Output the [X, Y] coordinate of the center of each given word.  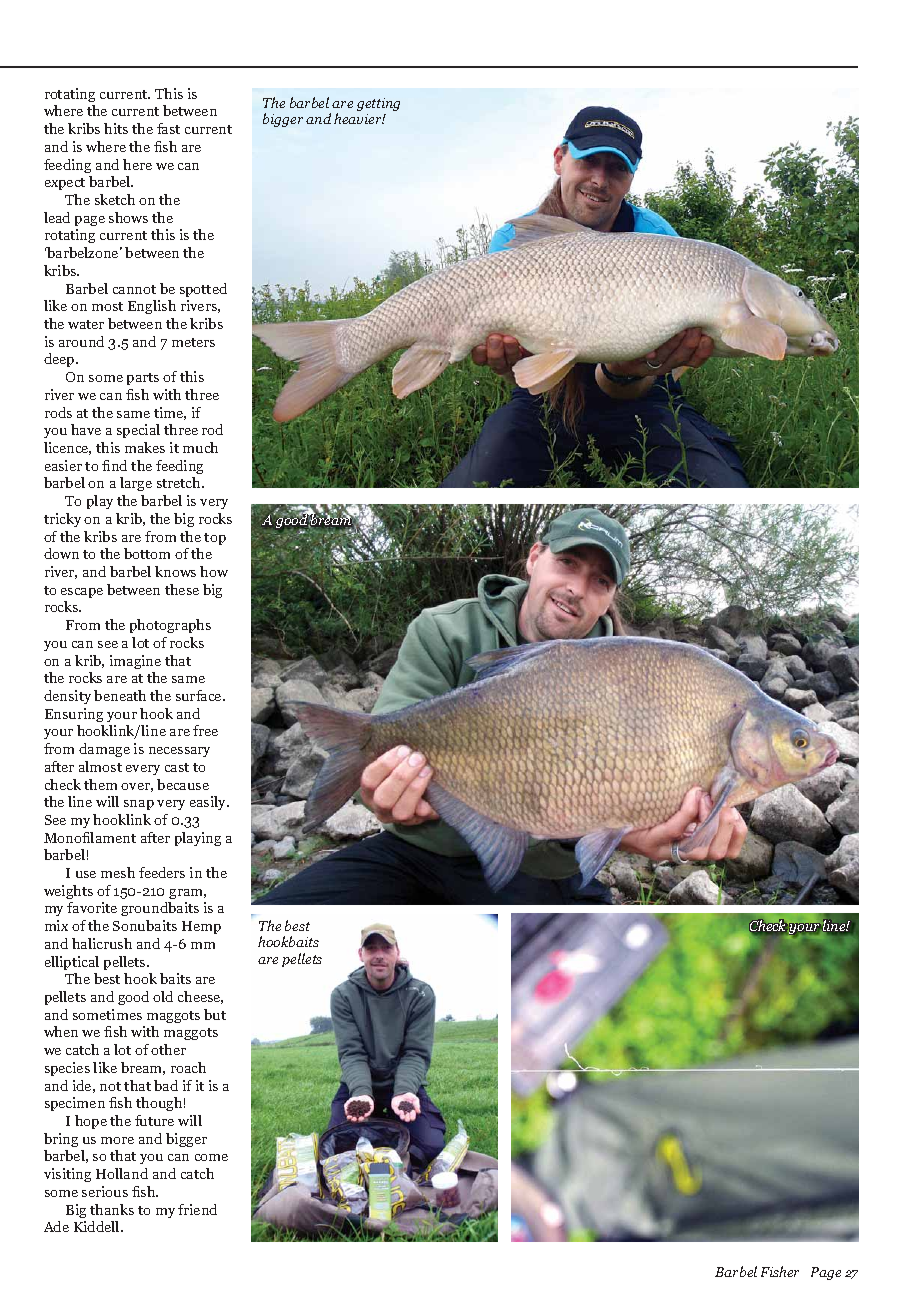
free [205, 730]
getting [378, 104]
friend [197, 1209]
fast [168, 128]
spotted [203, 290]
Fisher [780, 1271]
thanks [112, 1209]
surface [200, 695]
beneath [120, 695]
